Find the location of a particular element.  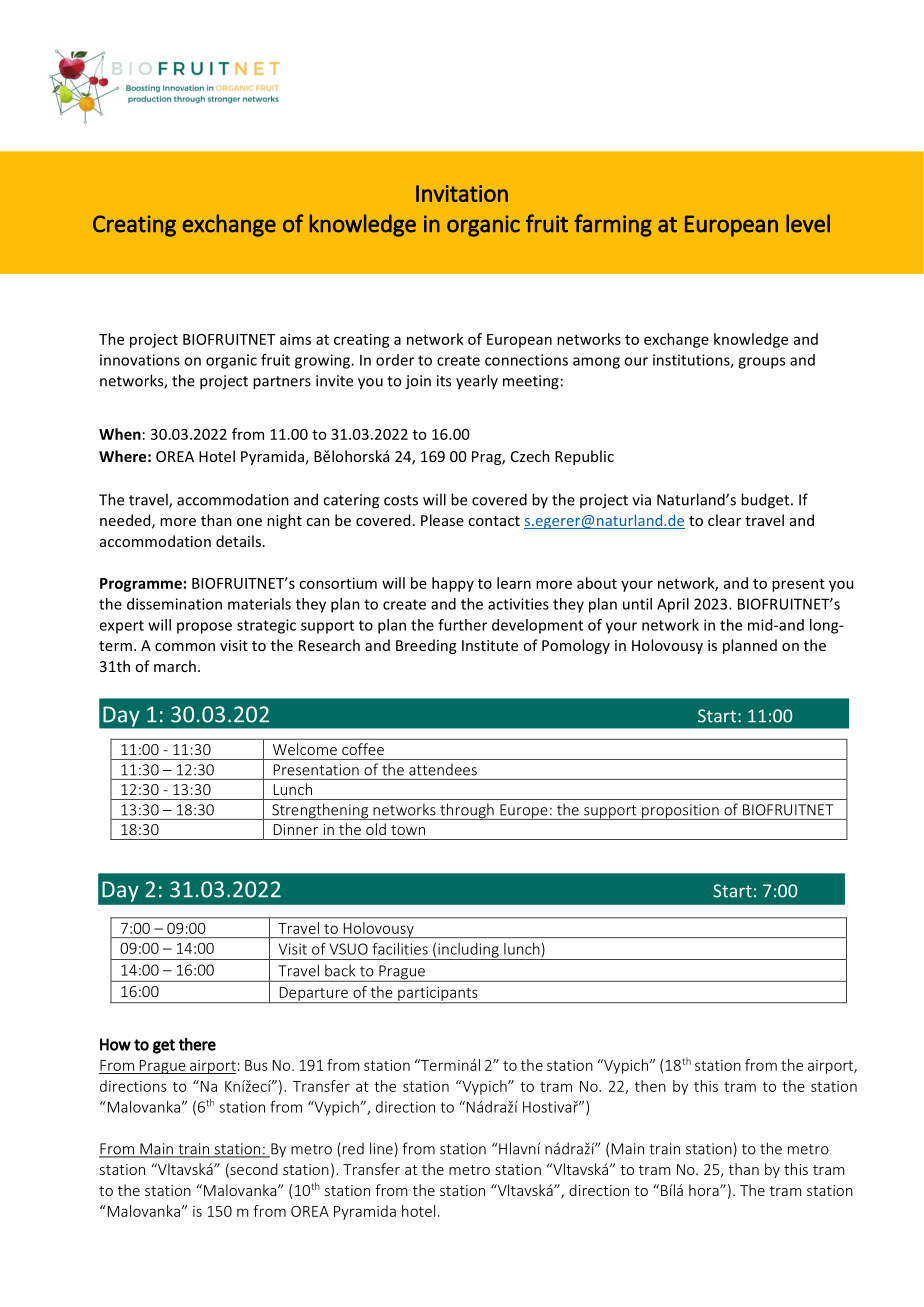

Dinner is located at coordinates (296, 829).
